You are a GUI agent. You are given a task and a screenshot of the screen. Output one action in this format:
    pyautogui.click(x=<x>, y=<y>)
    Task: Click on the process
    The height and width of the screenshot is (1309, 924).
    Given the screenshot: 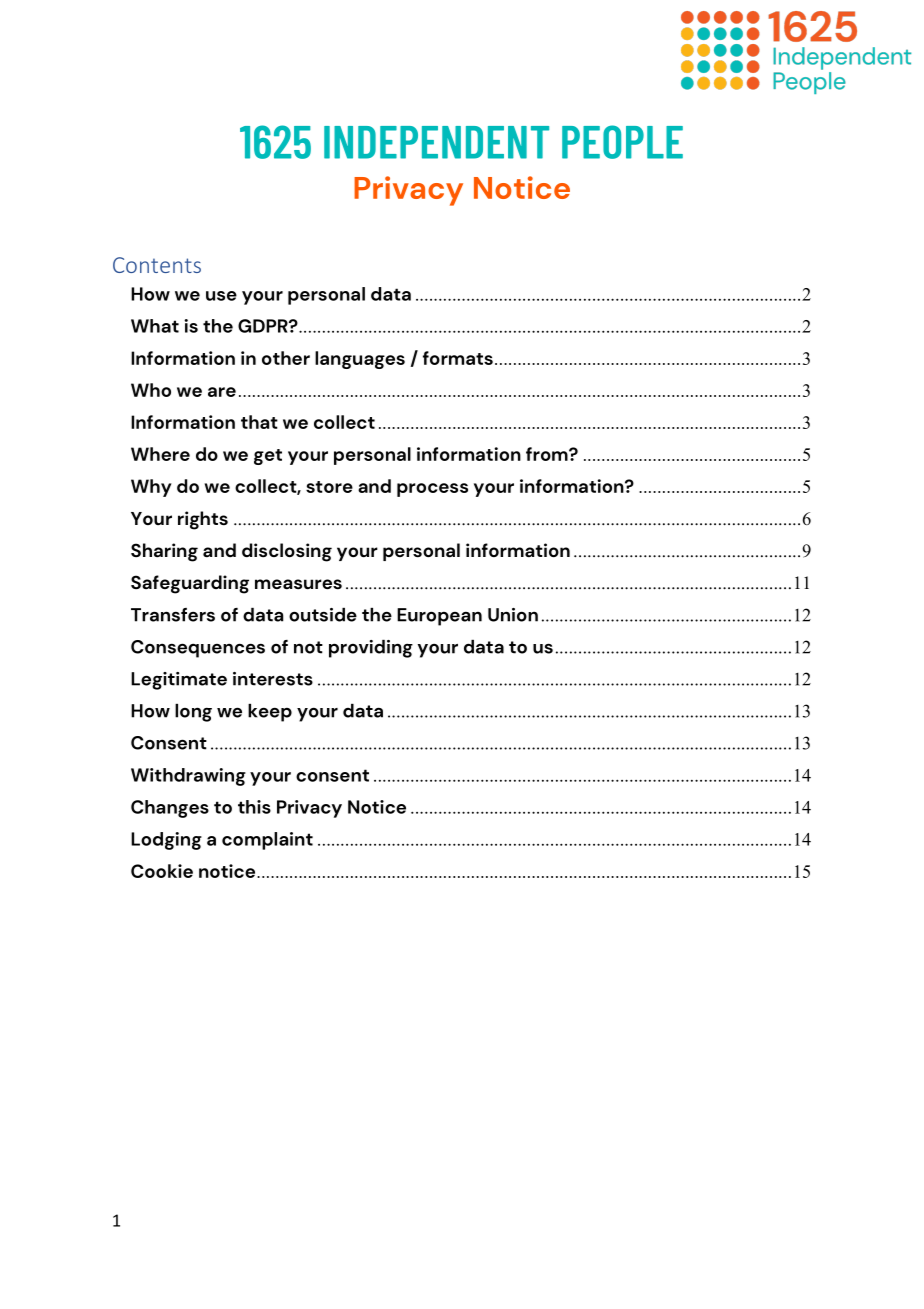 What is the action you would take?
    pyautogui.click(x=432, y=490)
